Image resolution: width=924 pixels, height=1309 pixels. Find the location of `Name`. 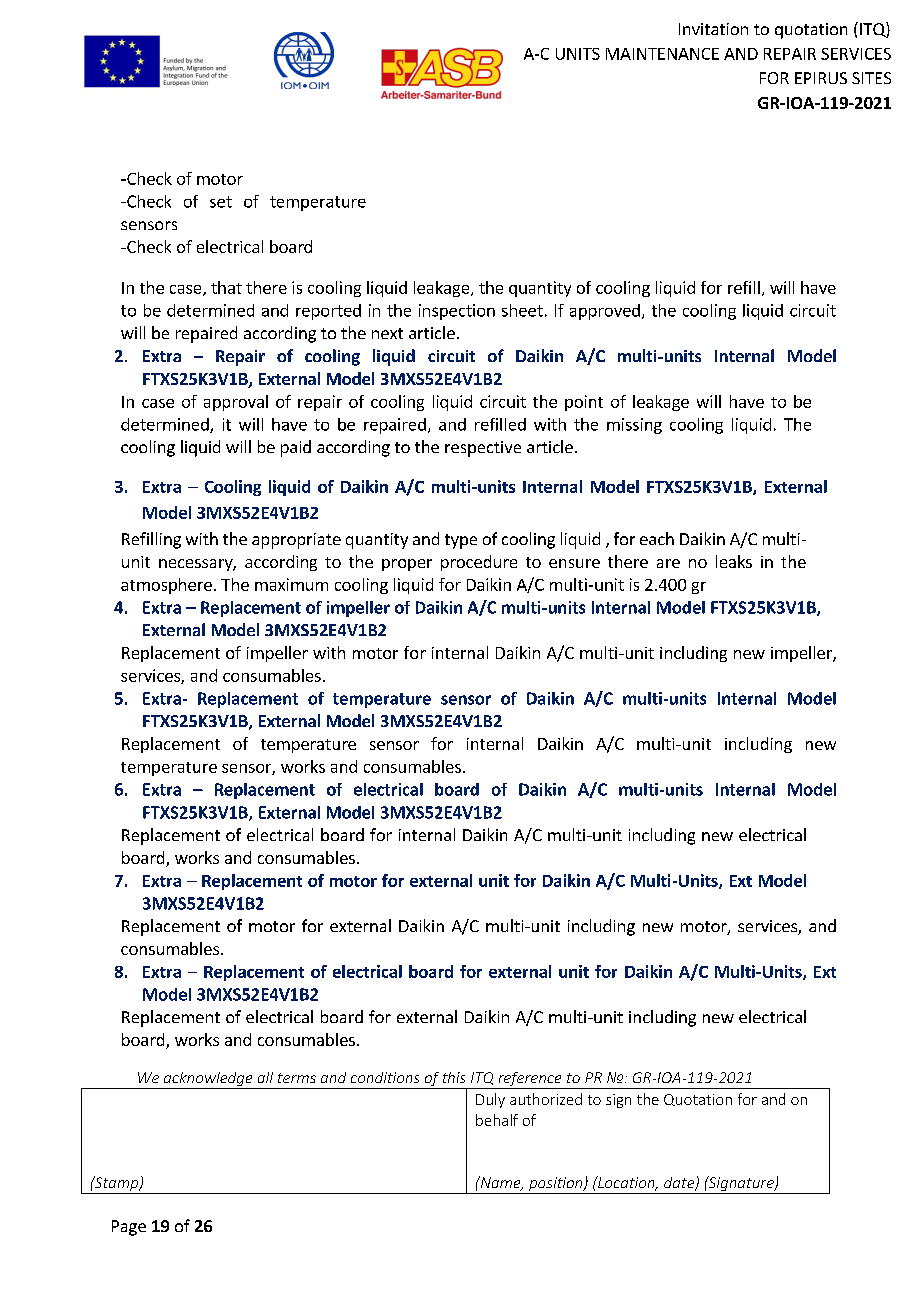

Name is located at coordinates (500, 1183).
